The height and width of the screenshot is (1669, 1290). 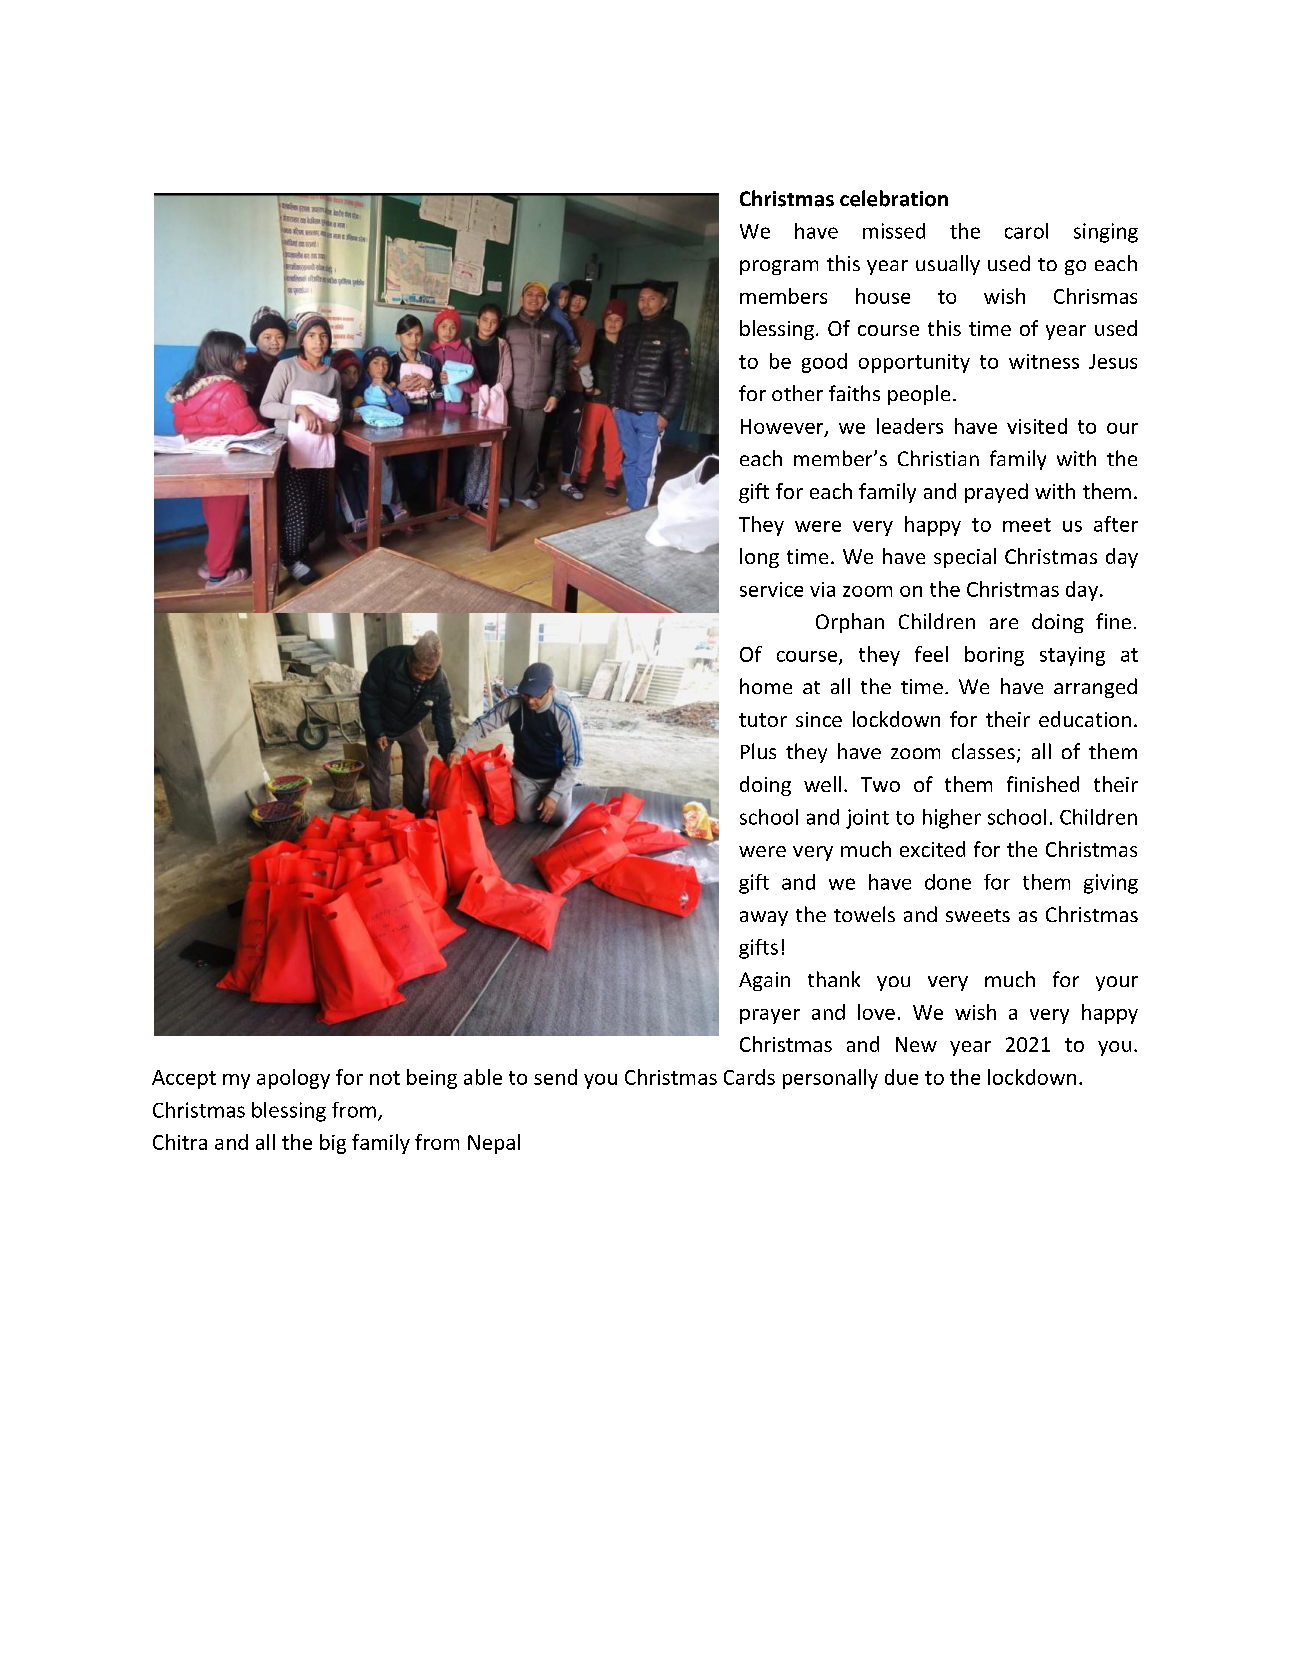 What do you see at coordinates (822, 784) in the screenshot?
I see `well` at bounding box center [822, 784].
